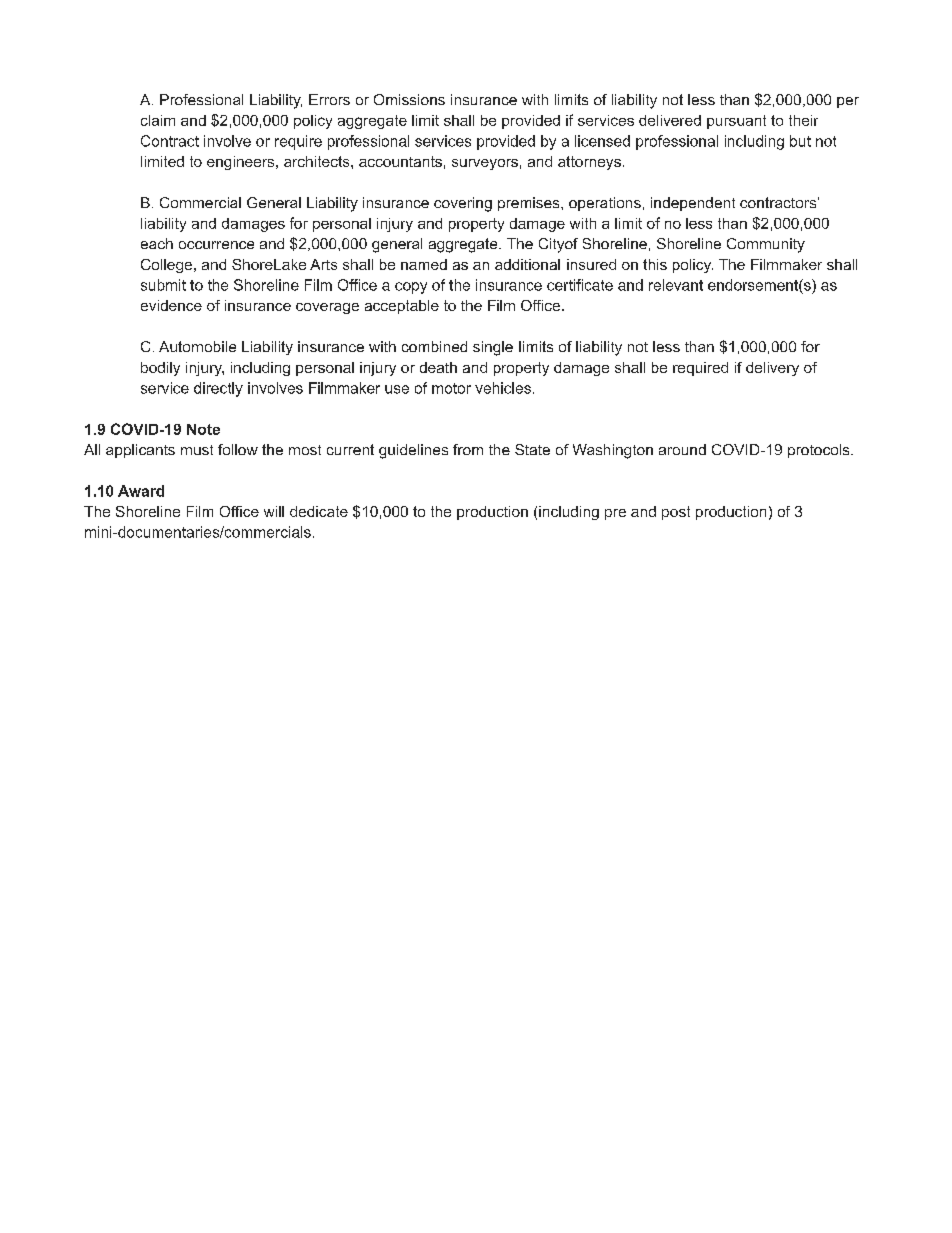 The width and height of the document is (952, 1233). I want to click on claim, so click(158, 120).
